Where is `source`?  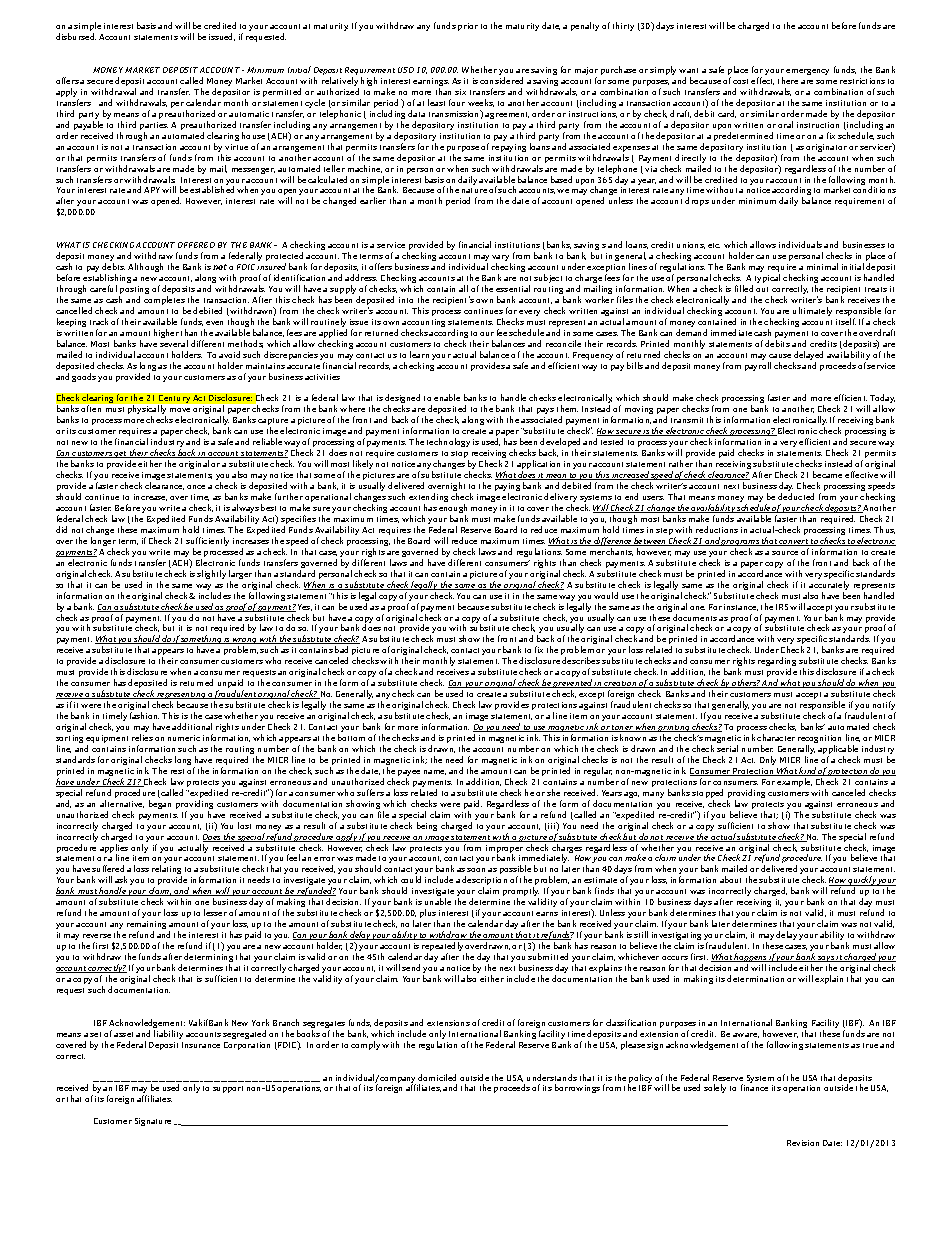 source is located at coordinates (785, 553).
